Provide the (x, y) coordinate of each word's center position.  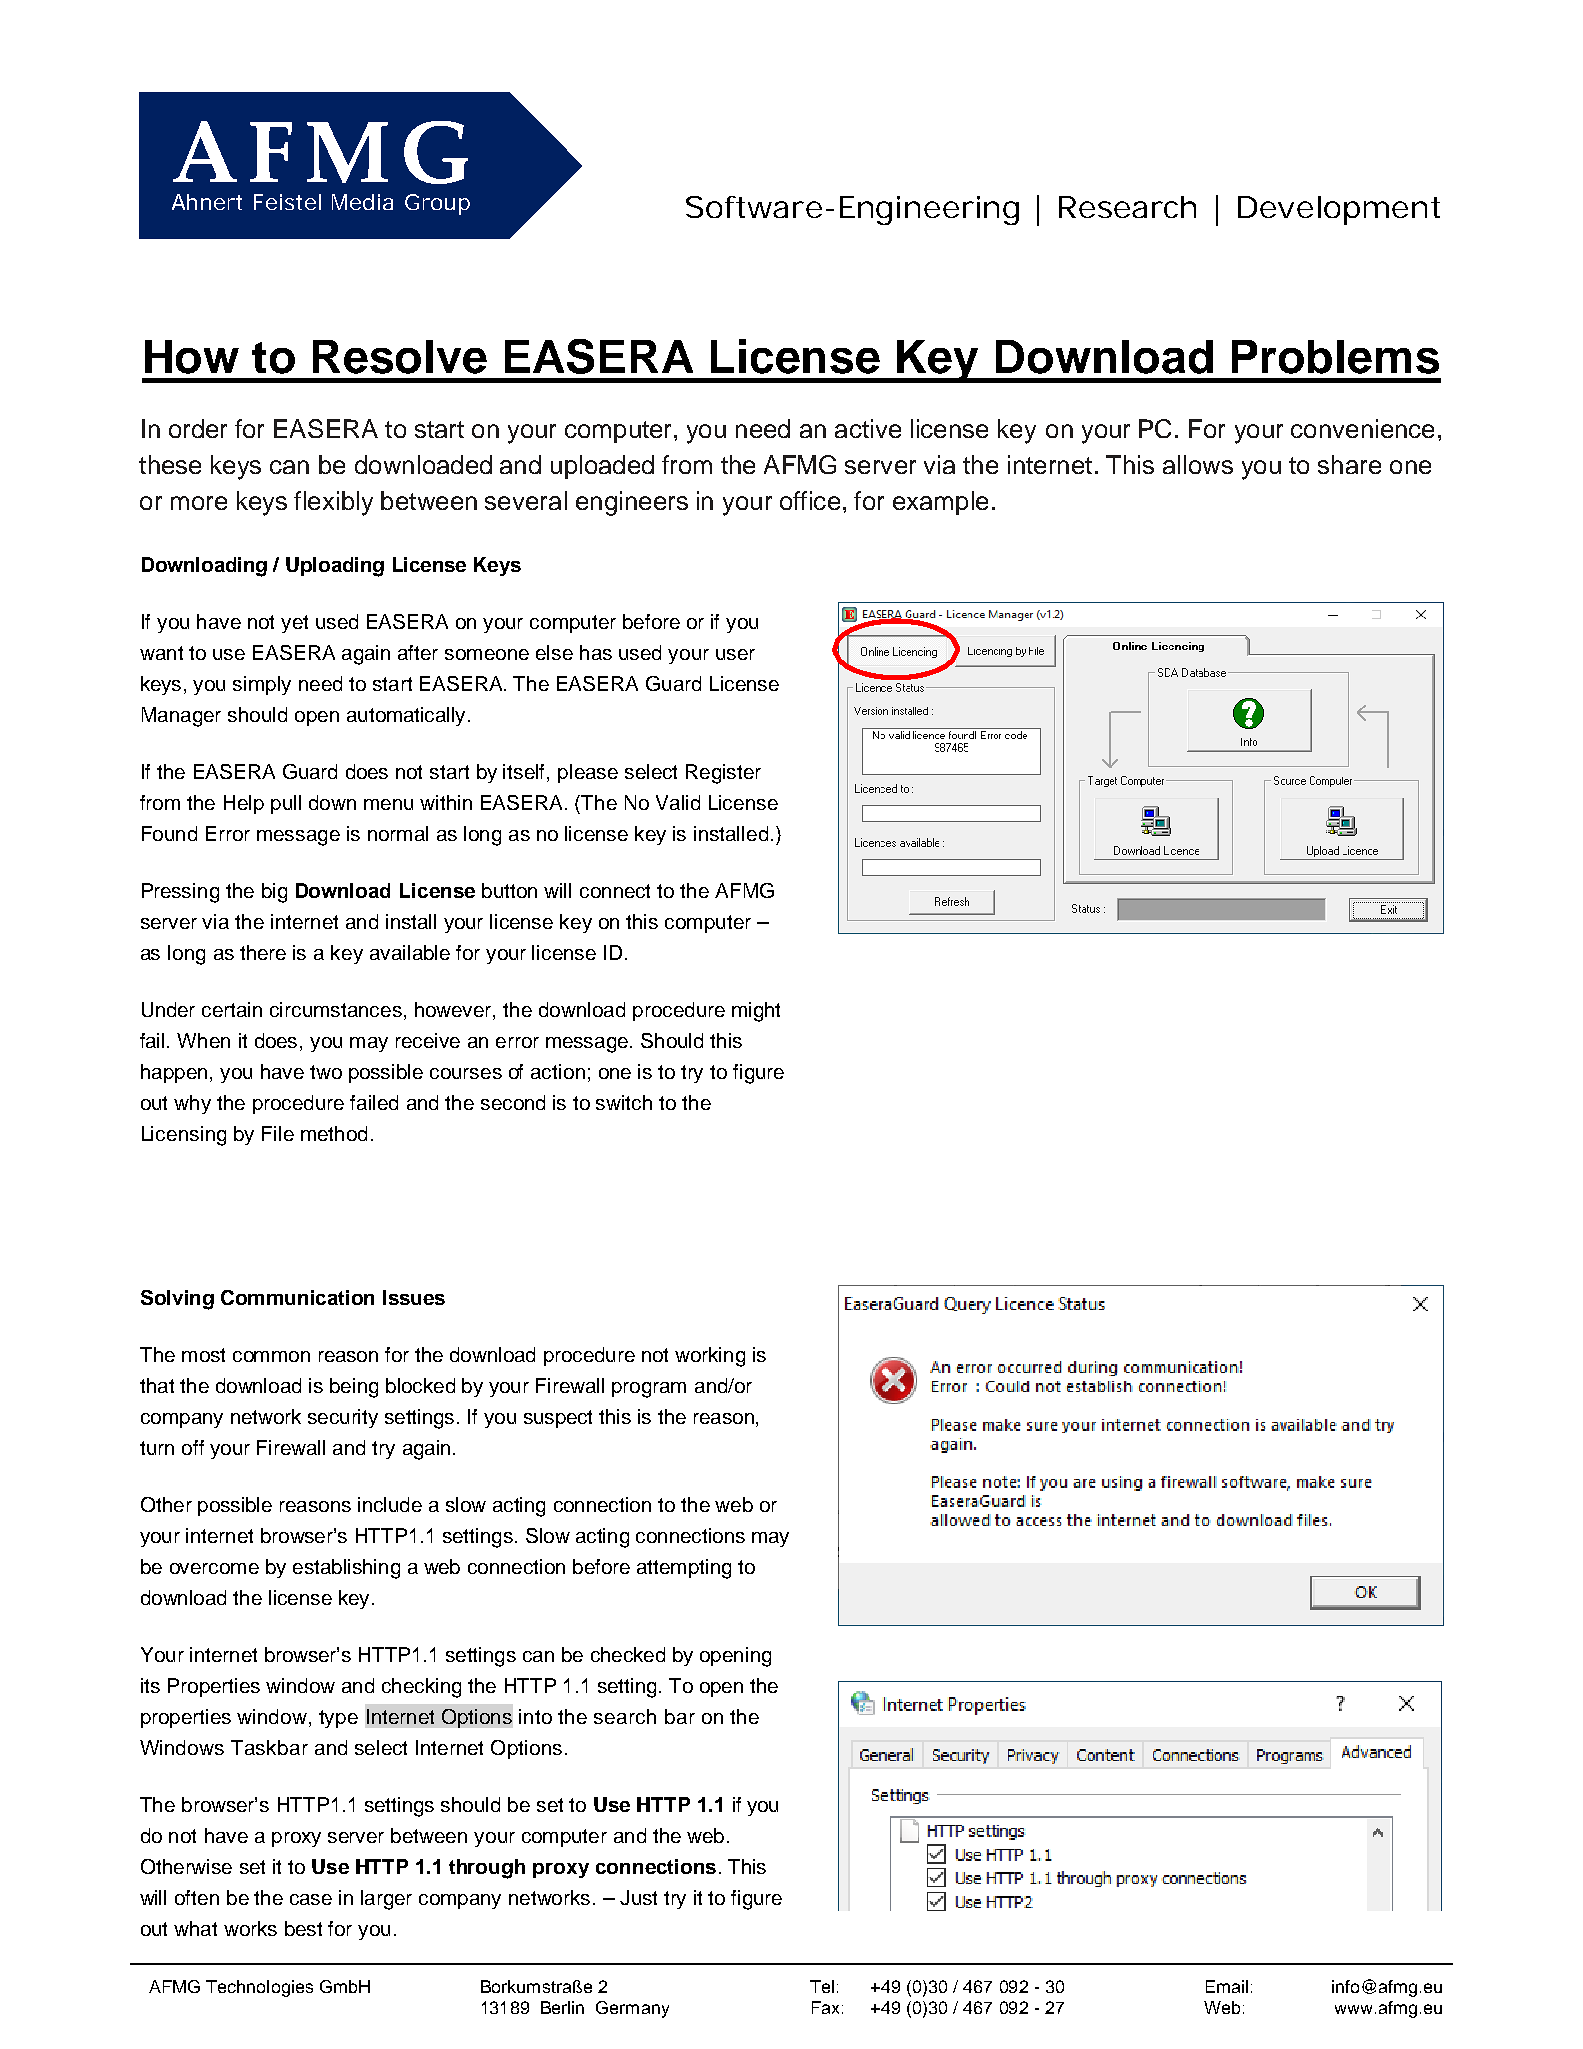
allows (1198, 464)
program (649, 1390)
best (303, 1928)
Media (362, 202)
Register (723, 774)
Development (1339, 210)
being (354, 1388)
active (868, 428)
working (710, 1357)
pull (286, 804)
